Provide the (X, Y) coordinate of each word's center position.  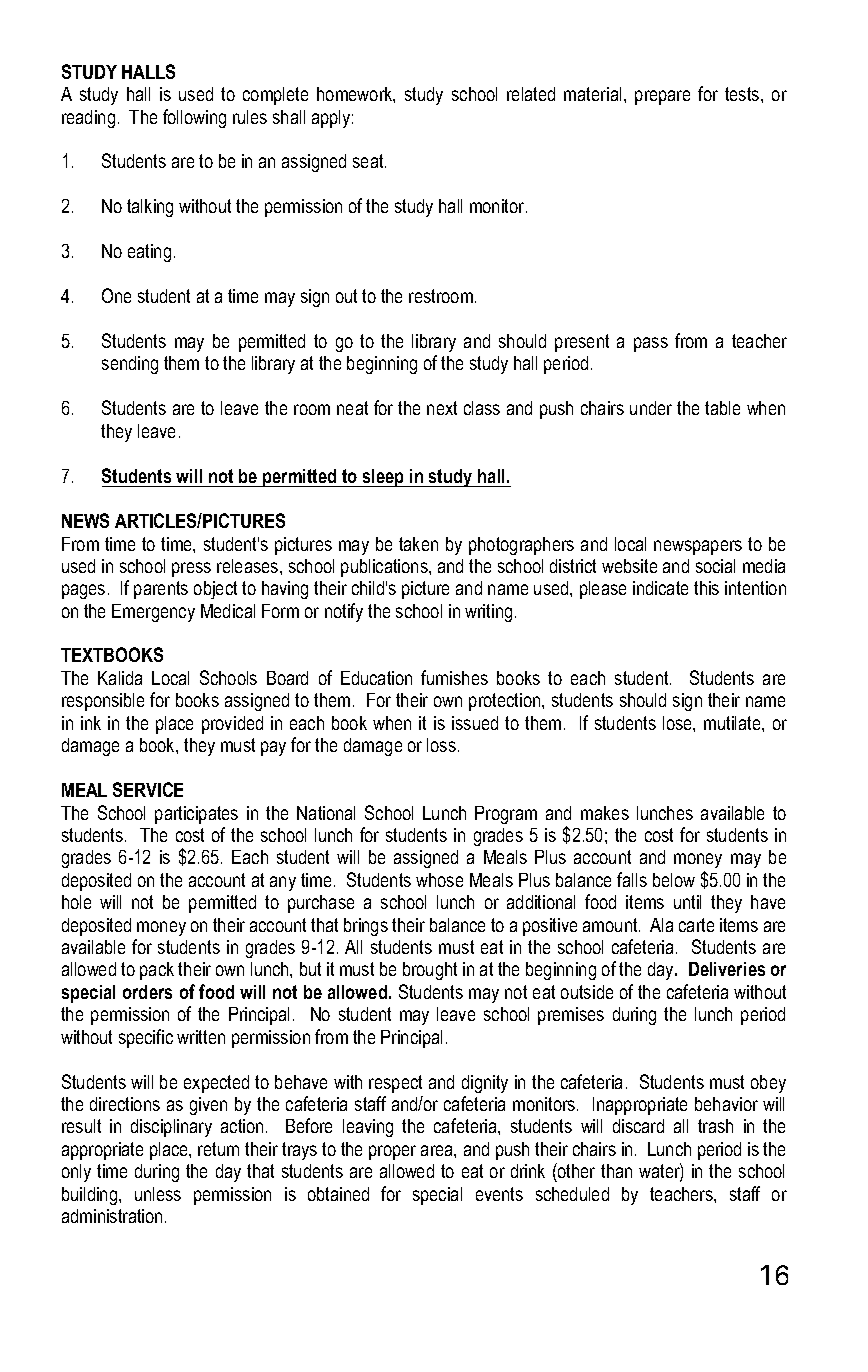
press (191, 569)
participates (196, 815)
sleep (383, 478)
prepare (662, 97)
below (674, 880)
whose (439, 880)
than (616, 1171)
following (194, 118)
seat (369, 161)
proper (392, 1152)
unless (158, 1194)
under (651, 408)
